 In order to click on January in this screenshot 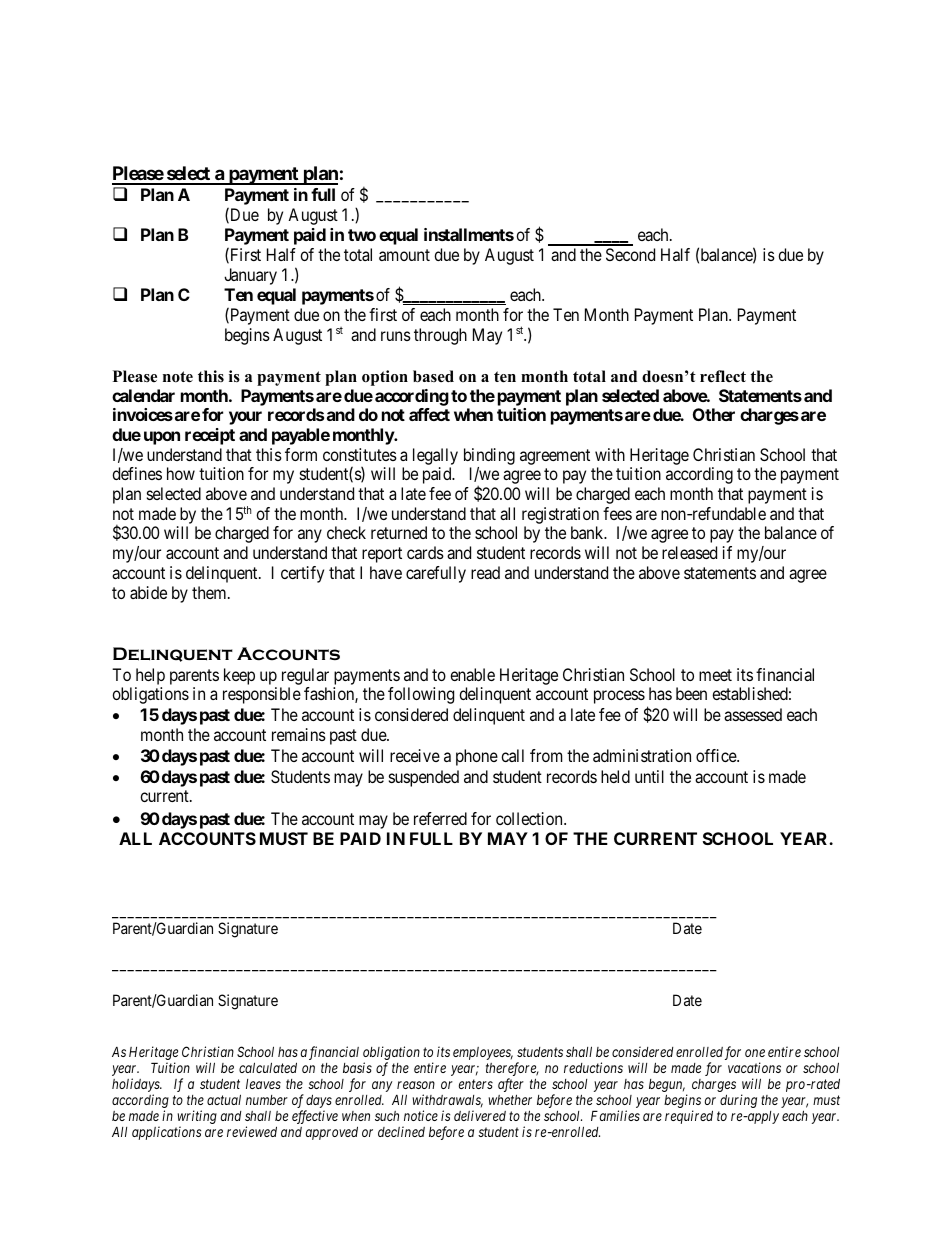, I will do `click(250, 276)`.
